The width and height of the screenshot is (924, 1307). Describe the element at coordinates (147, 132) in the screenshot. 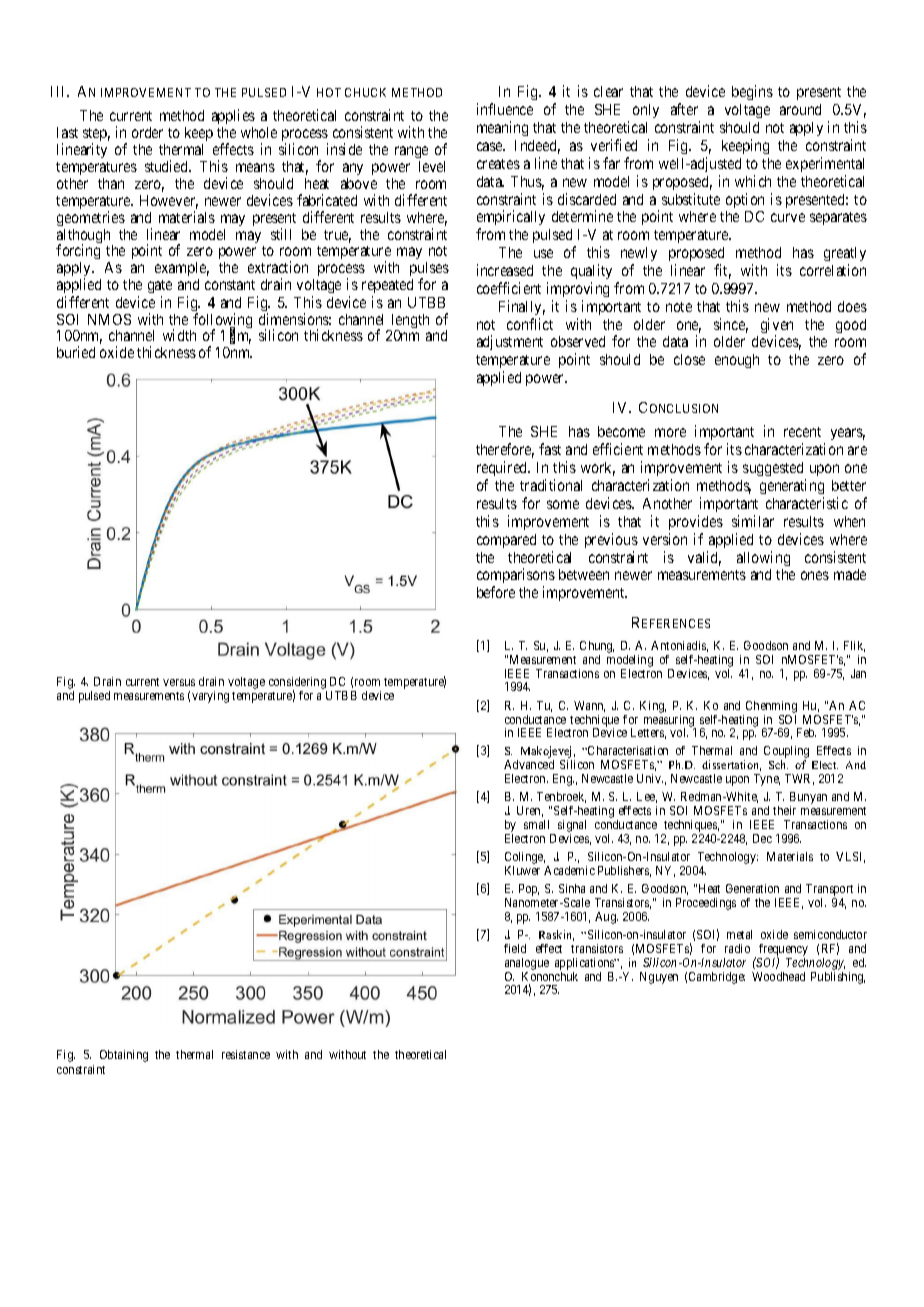

I see `order` at that location.
